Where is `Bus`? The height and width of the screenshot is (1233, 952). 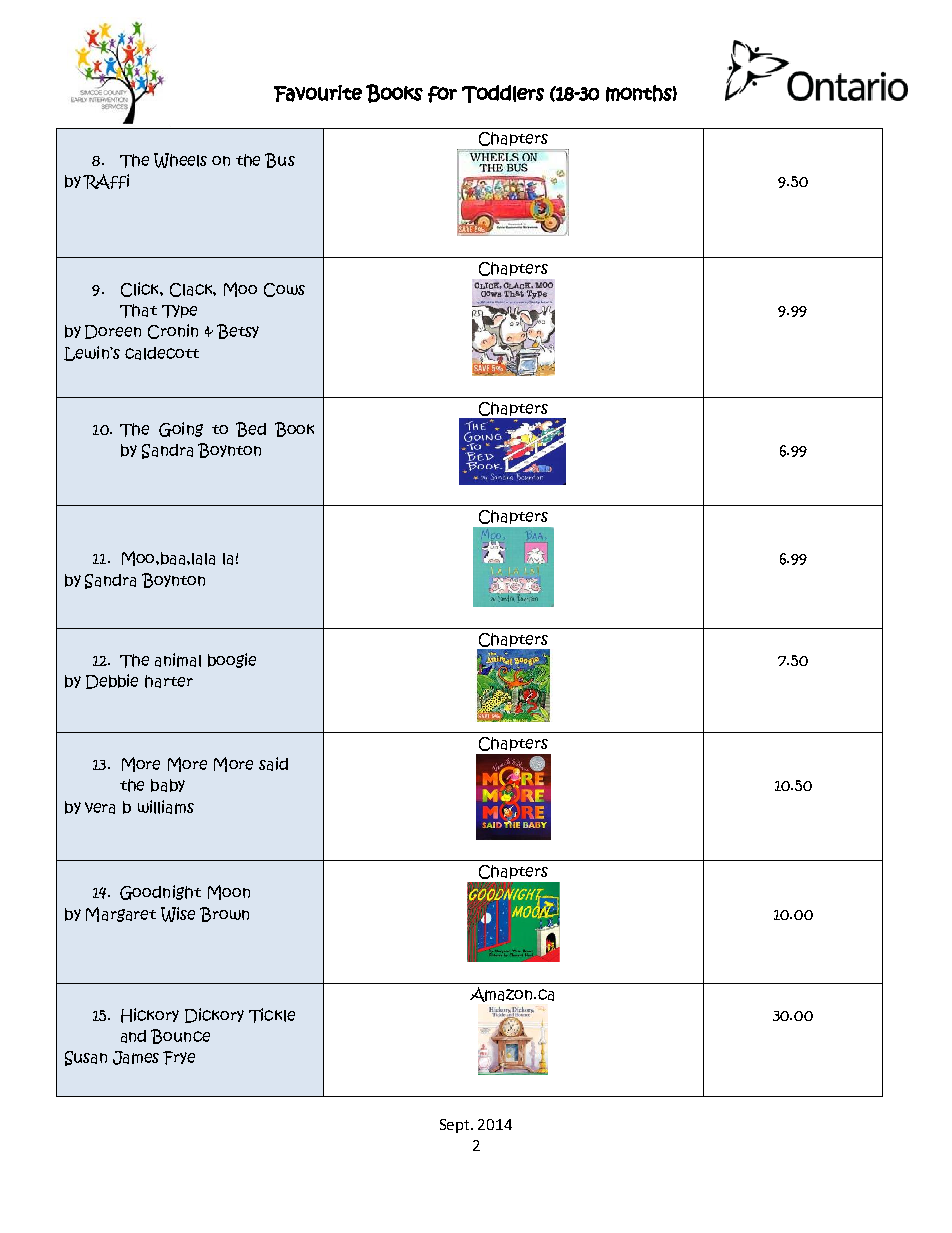 Bus is located at coordinates (280, 160).
